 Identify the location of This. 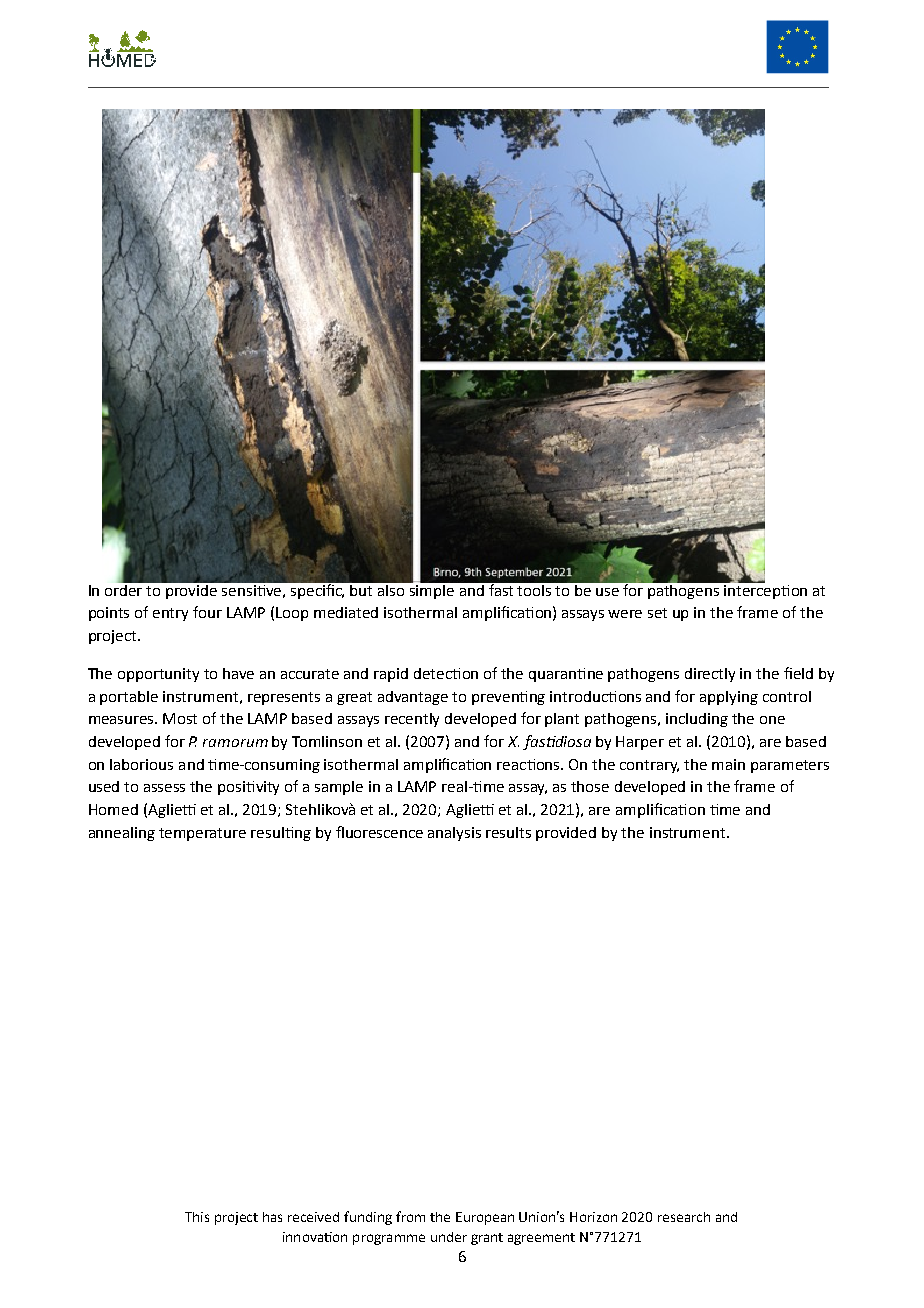
(197, 1217).
